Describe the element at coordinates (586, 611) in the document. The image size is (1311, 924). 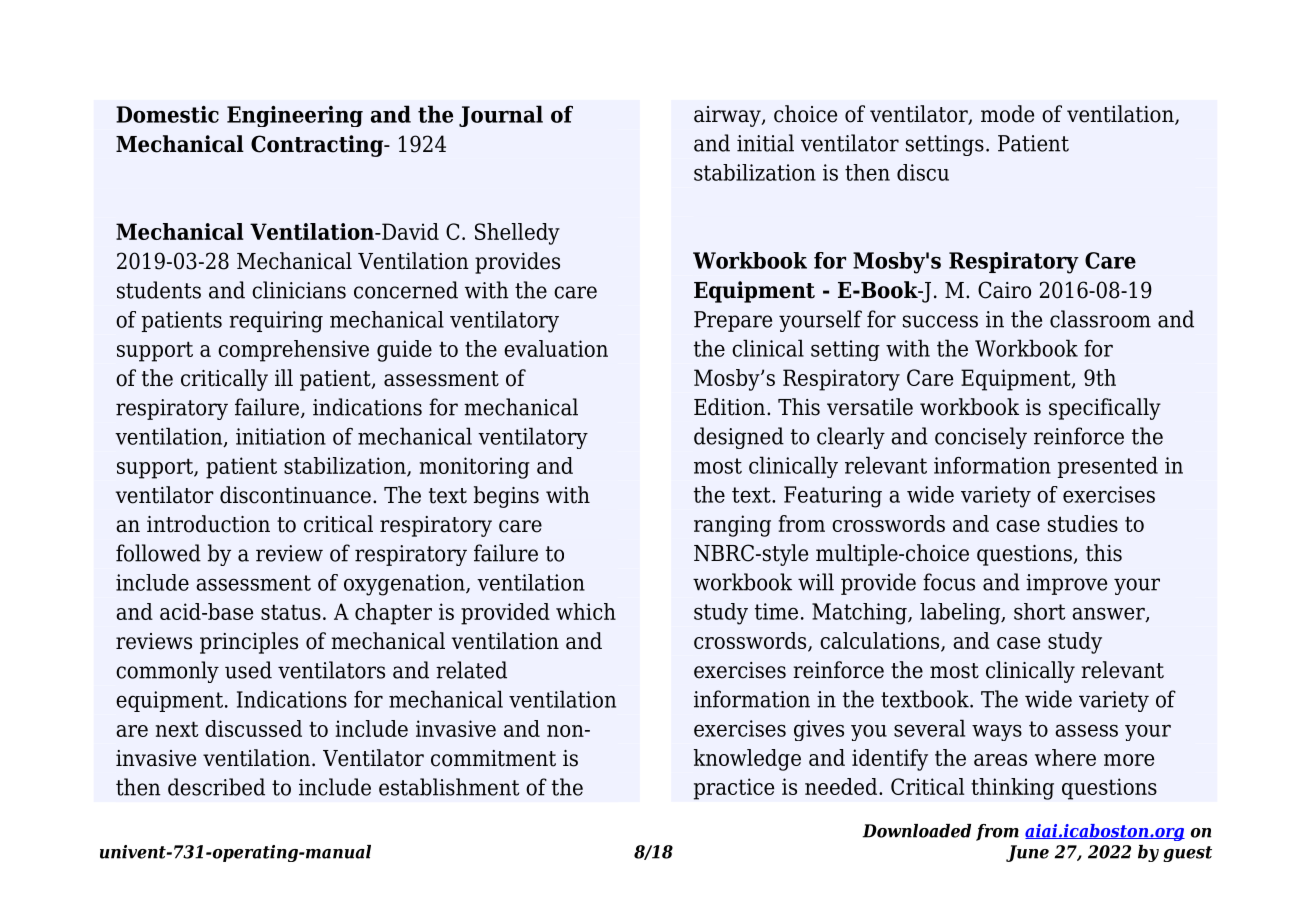
I see `which` at that location.
